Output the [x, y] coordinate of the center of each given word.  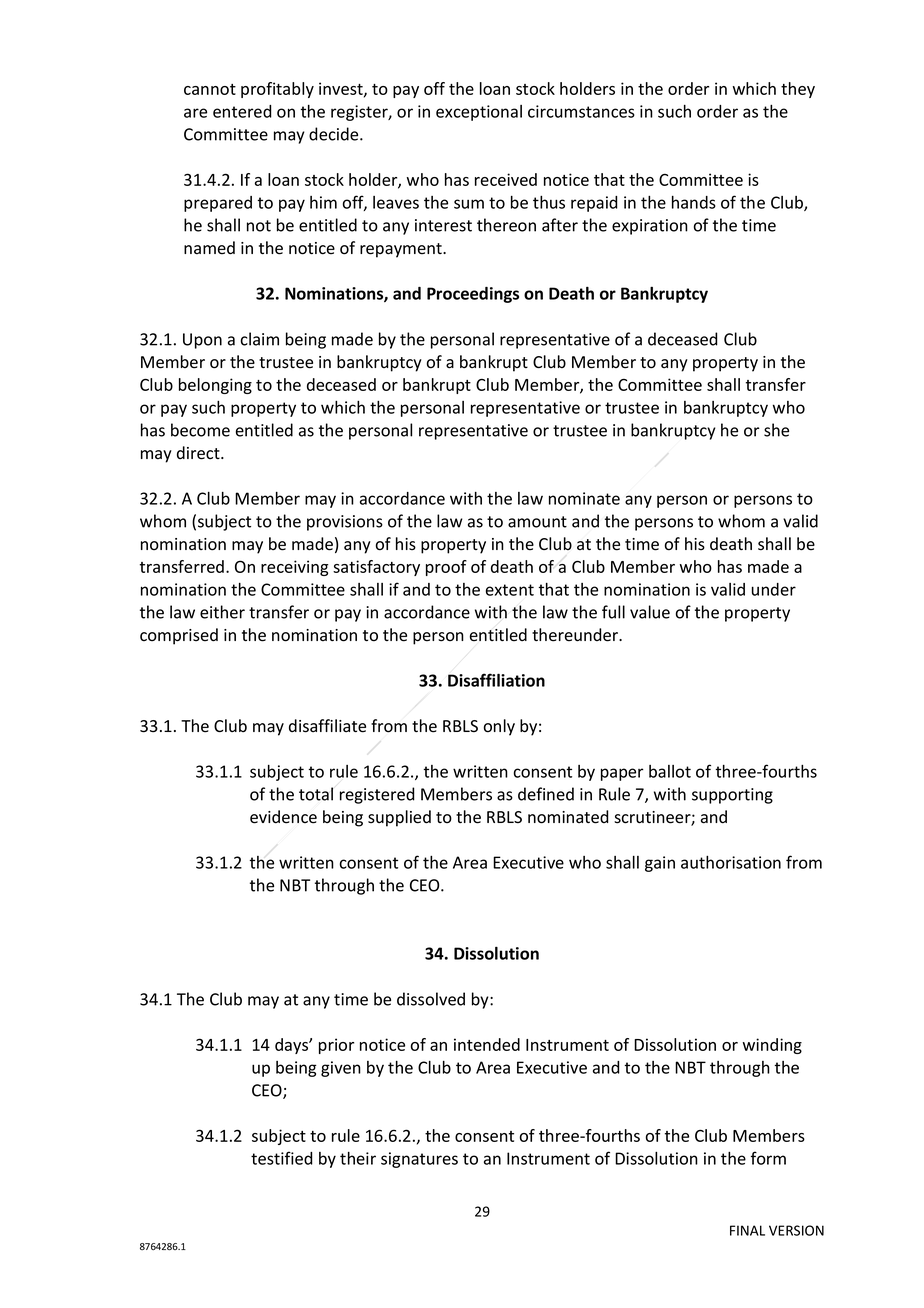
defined [546, 794]
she [776, 430]
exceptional [479, 113]
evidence [283, 817]
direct [199, 453]
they [798, 90]
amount [537, 522]
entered [242, 111]
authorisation [731, 862]
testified [282, 1158]
